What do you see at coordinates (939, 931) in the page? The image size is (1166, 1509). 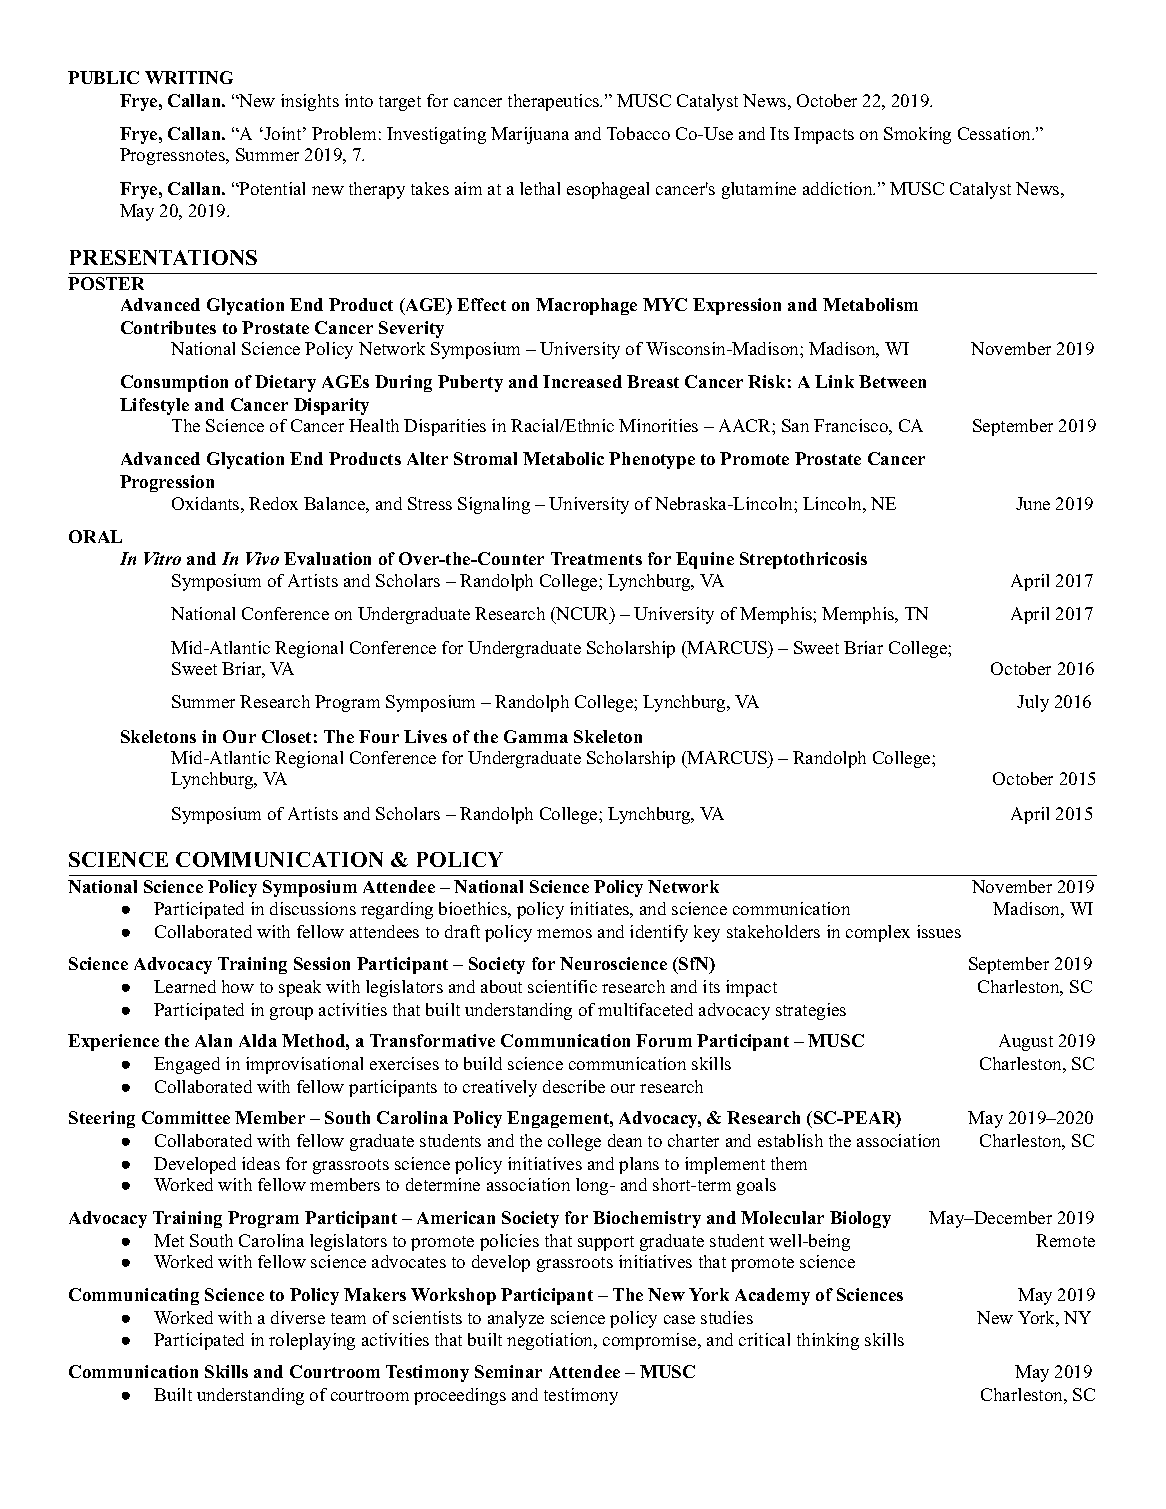 I see `issues` at bounding box center [939, 931].
